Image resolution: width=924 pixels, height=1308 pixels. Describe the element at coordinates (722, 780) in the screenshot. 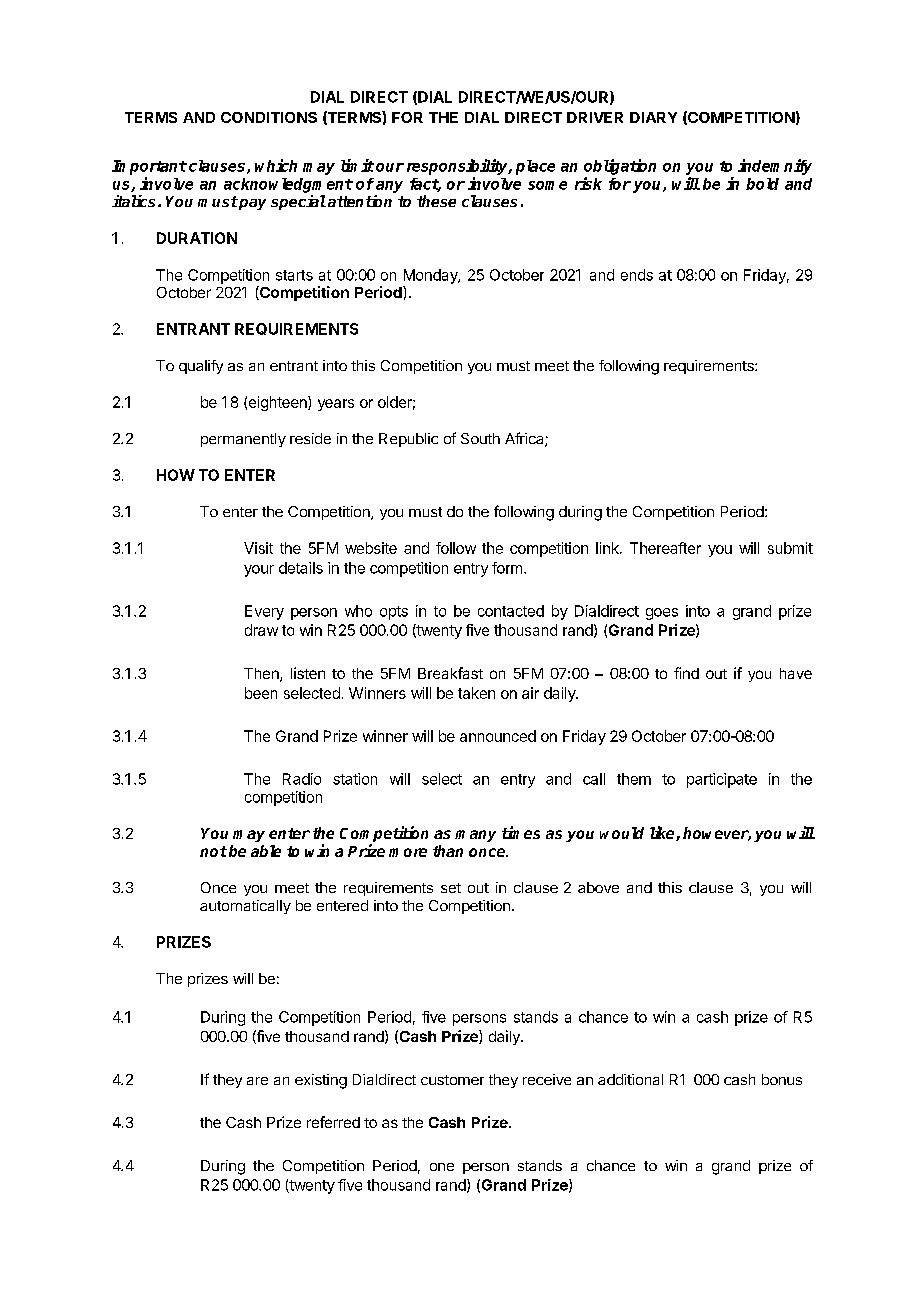

I see `participate` at that location.
